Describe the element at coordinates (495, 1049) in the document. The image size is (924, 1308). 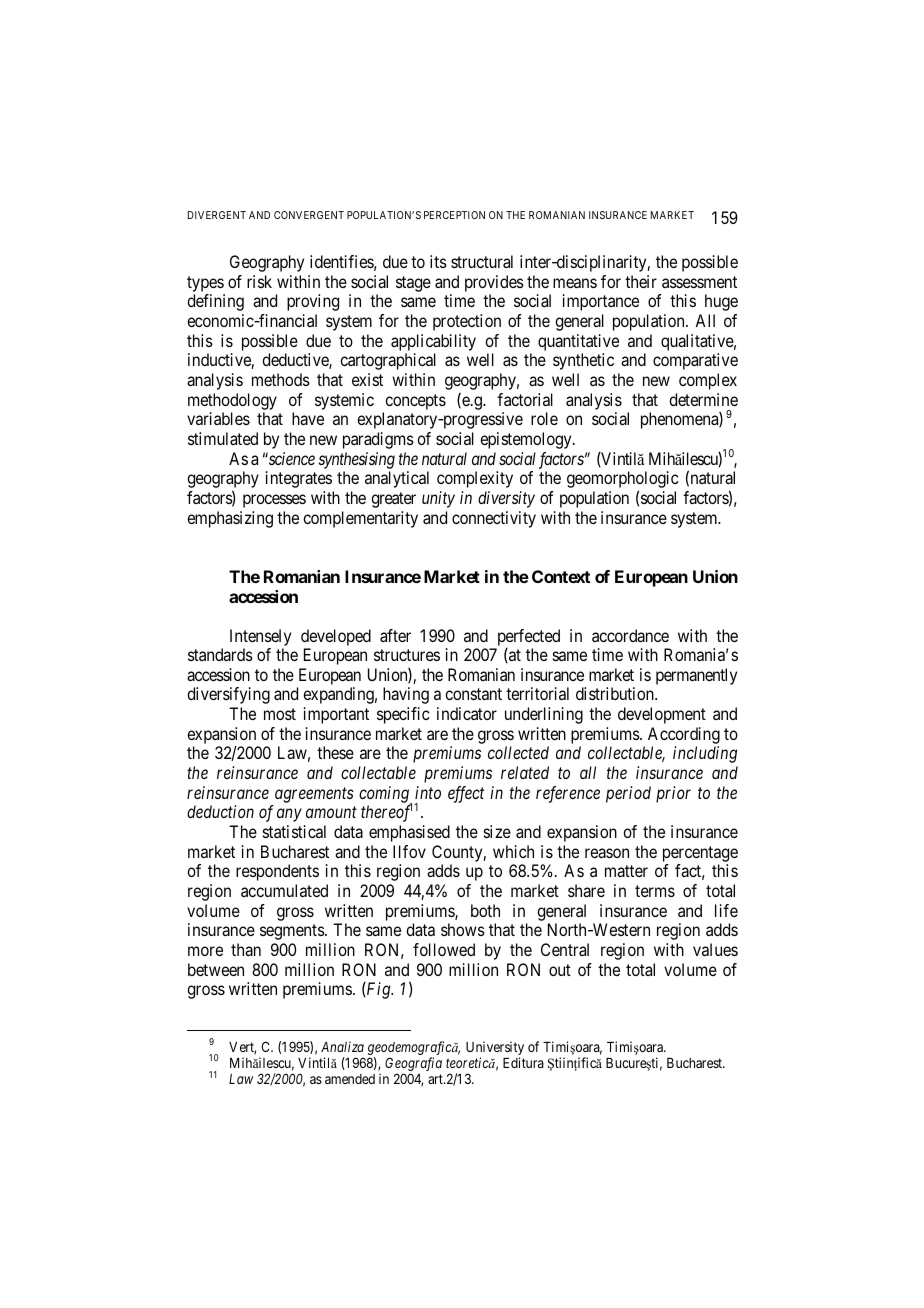
I see `University` at that location.
